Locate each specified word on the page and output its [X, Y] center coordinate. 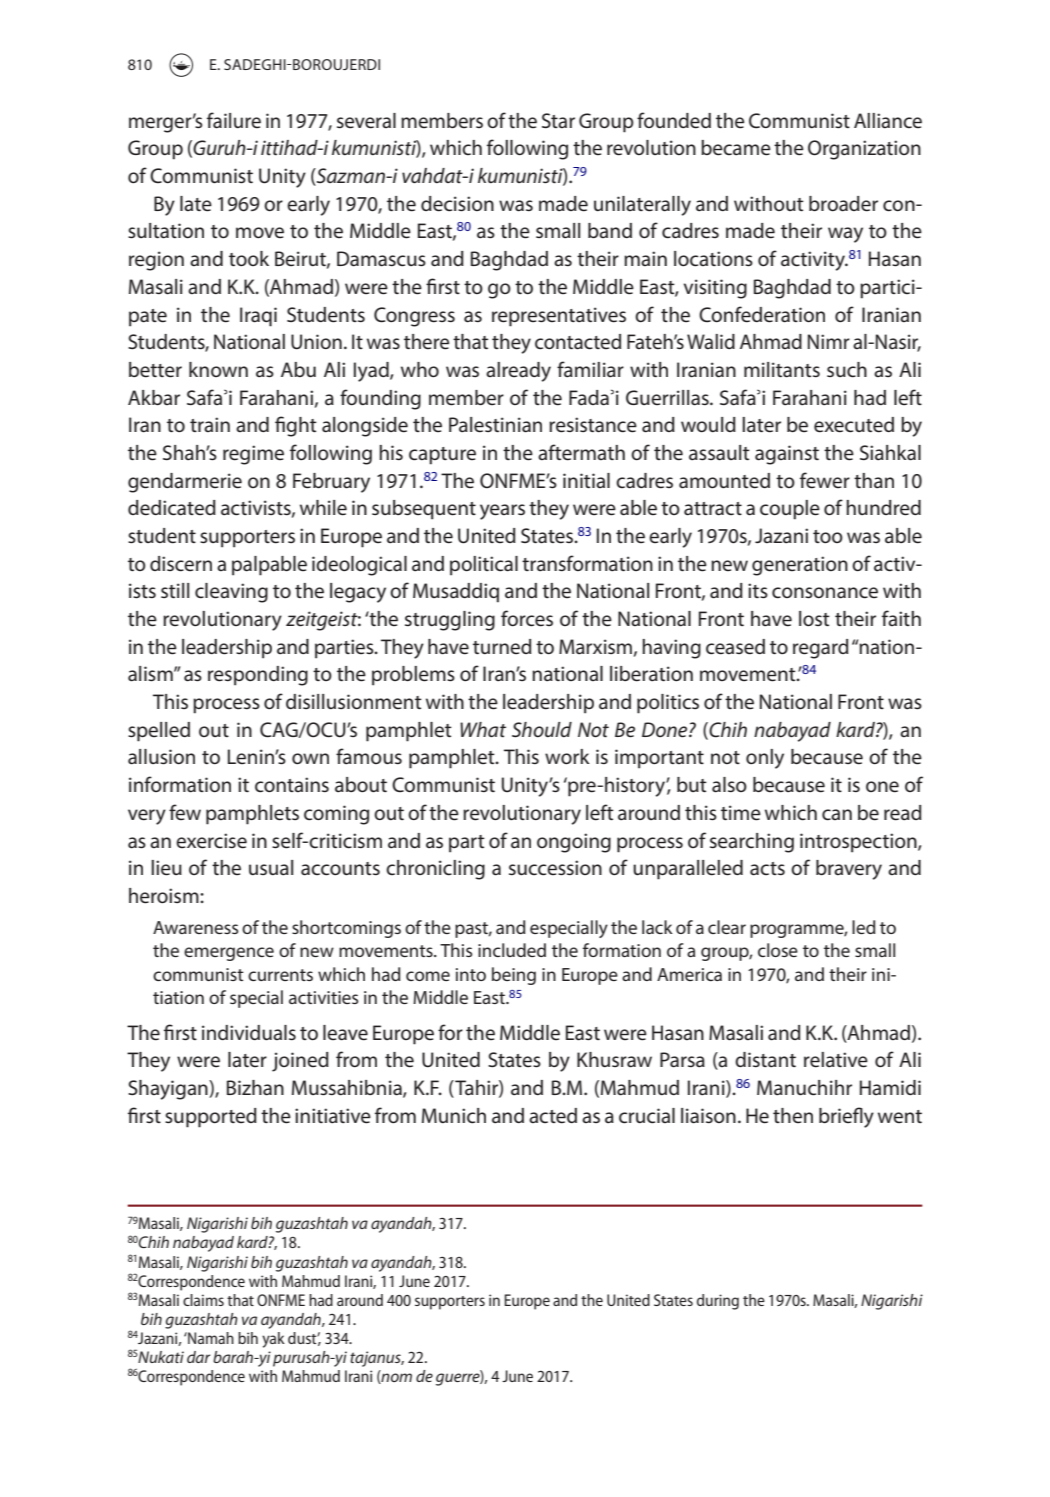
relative [836, 1060]
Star [558, 120]
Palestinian [495, 425]
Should [542, 730]
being [514, 976]
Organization [864, 150]
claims [203, 1300]
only [765, 759]
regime [253, 455]
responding [258, 676]
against [787, 455]
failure [234, 120]
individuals [249, 1033]
